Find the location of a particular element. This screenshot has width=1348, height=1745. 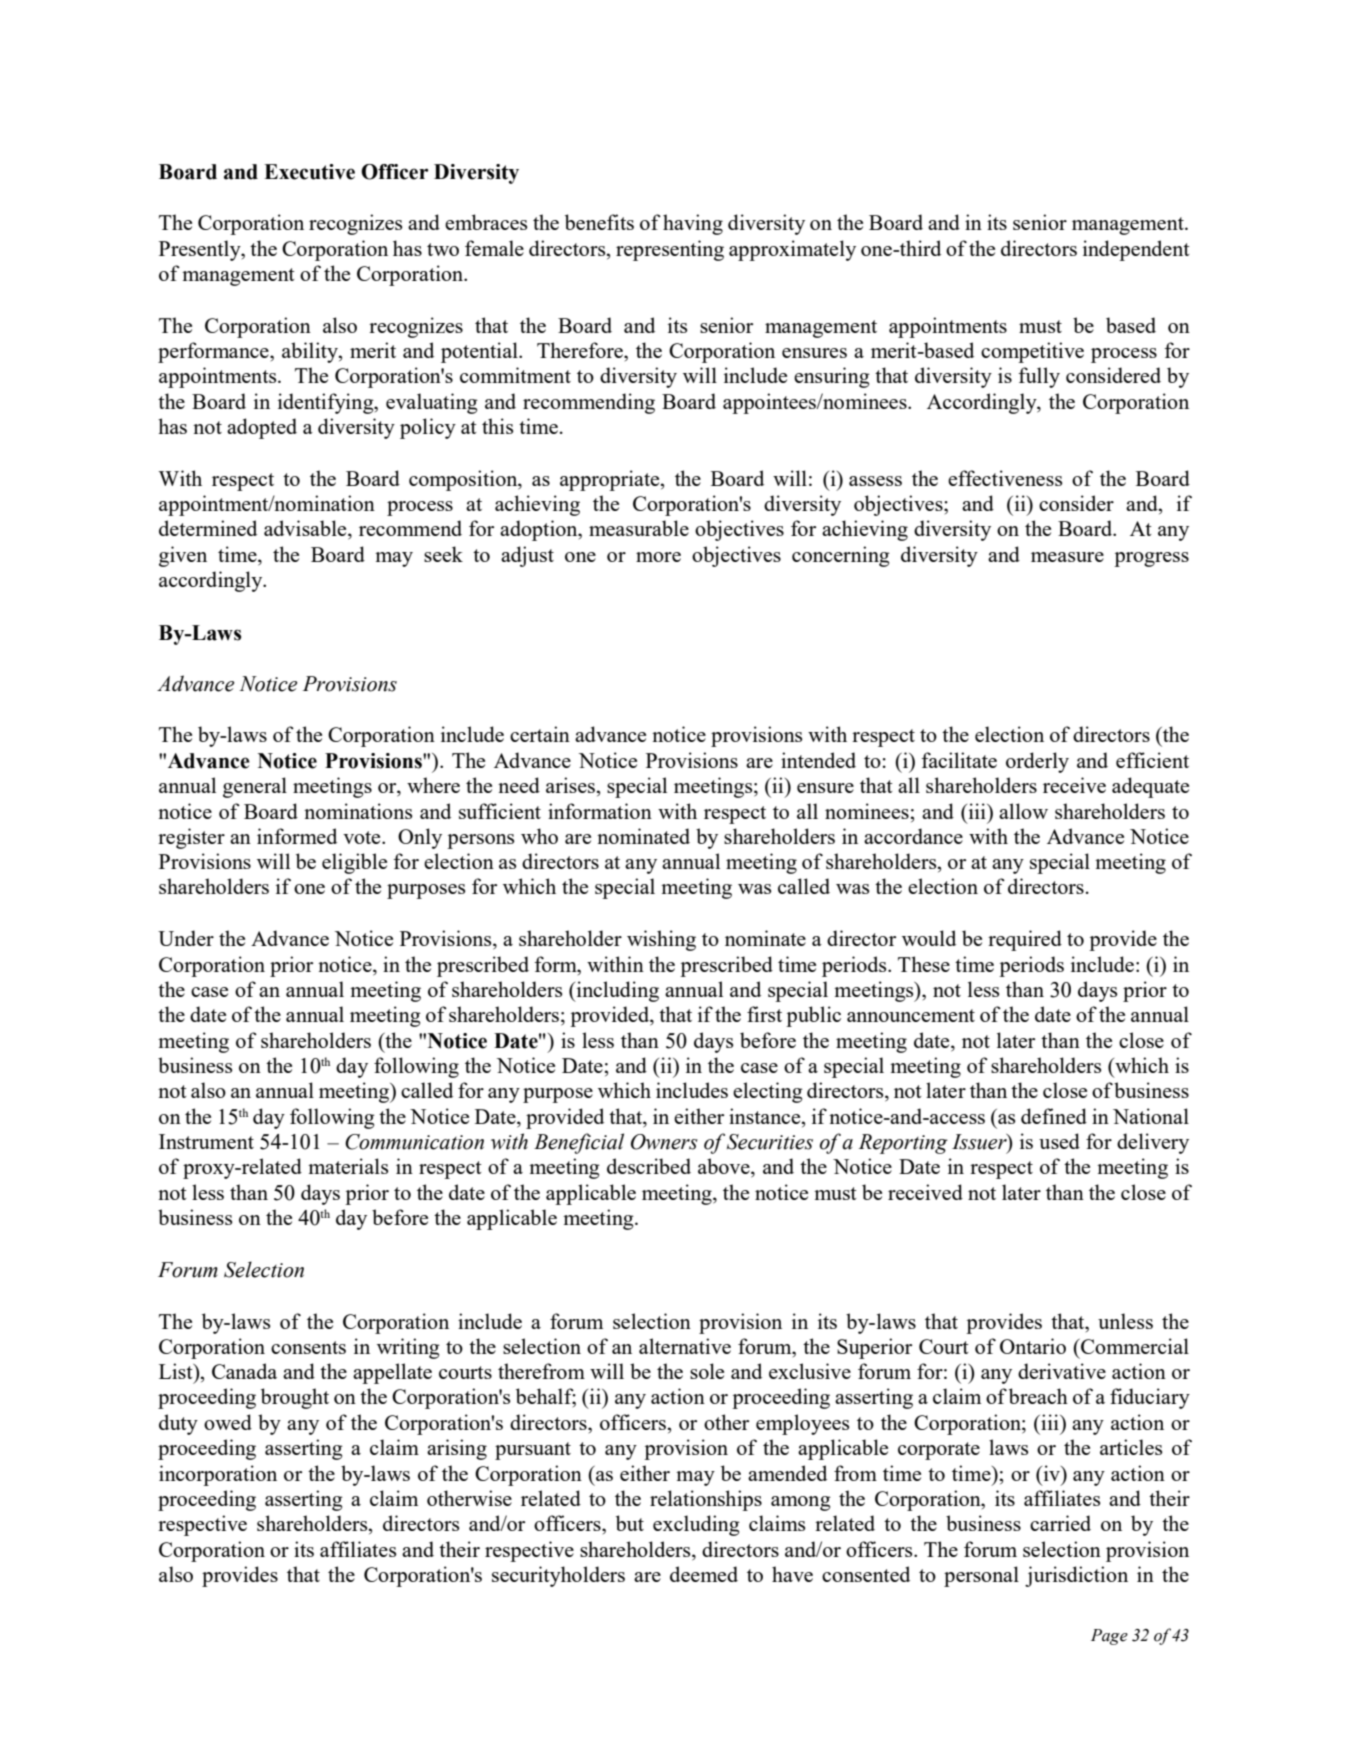

deemed is located at coordinates (704, 1574).
